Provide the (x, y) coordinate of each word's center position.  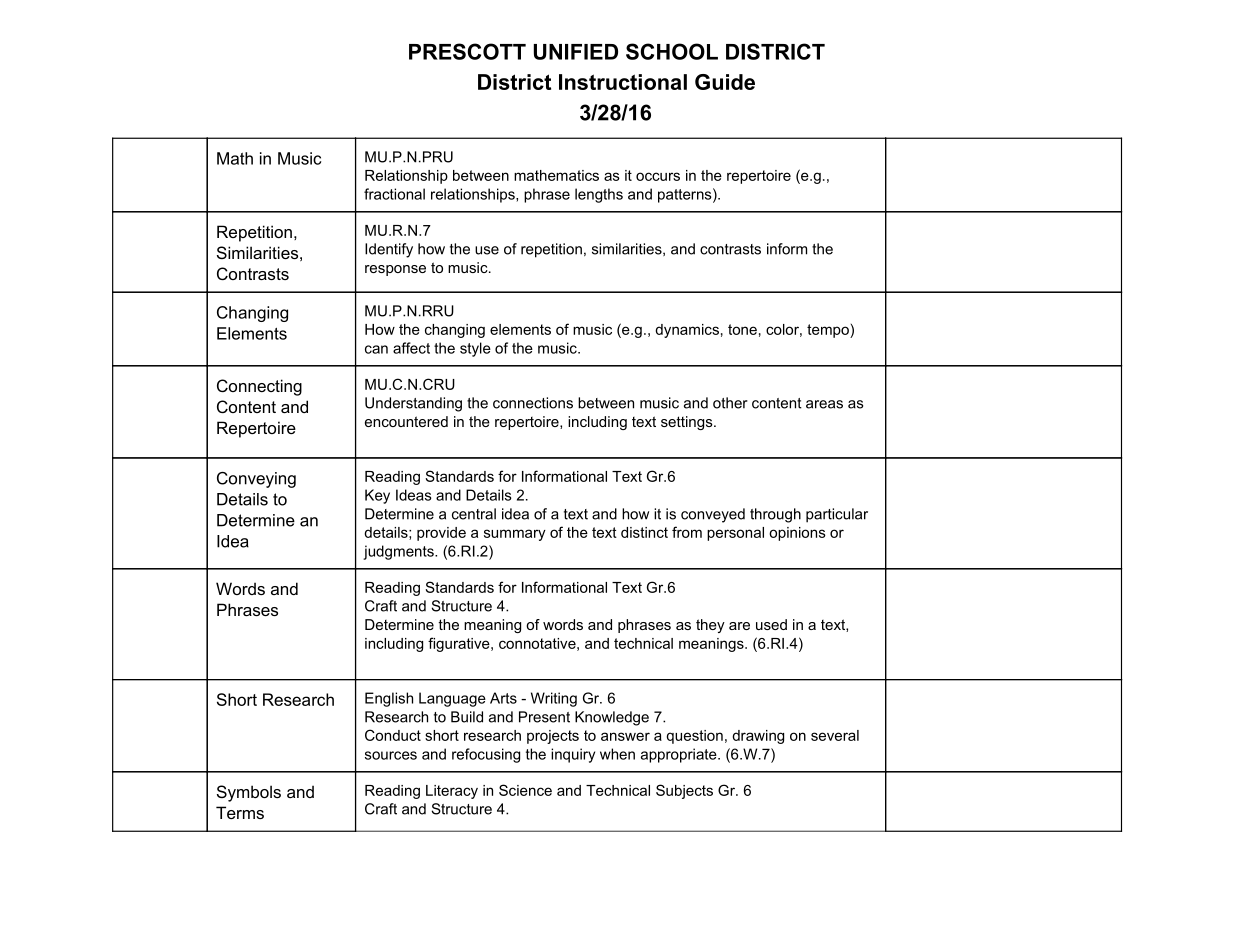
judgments (399, 552)
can (376, 349)
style (475, 349)
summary (515, 535)
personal (735, 534)
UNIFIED (576, 52)
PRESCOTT (467, 51)
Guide (725, 82)
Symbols (249, 793)
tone (742, 329)
